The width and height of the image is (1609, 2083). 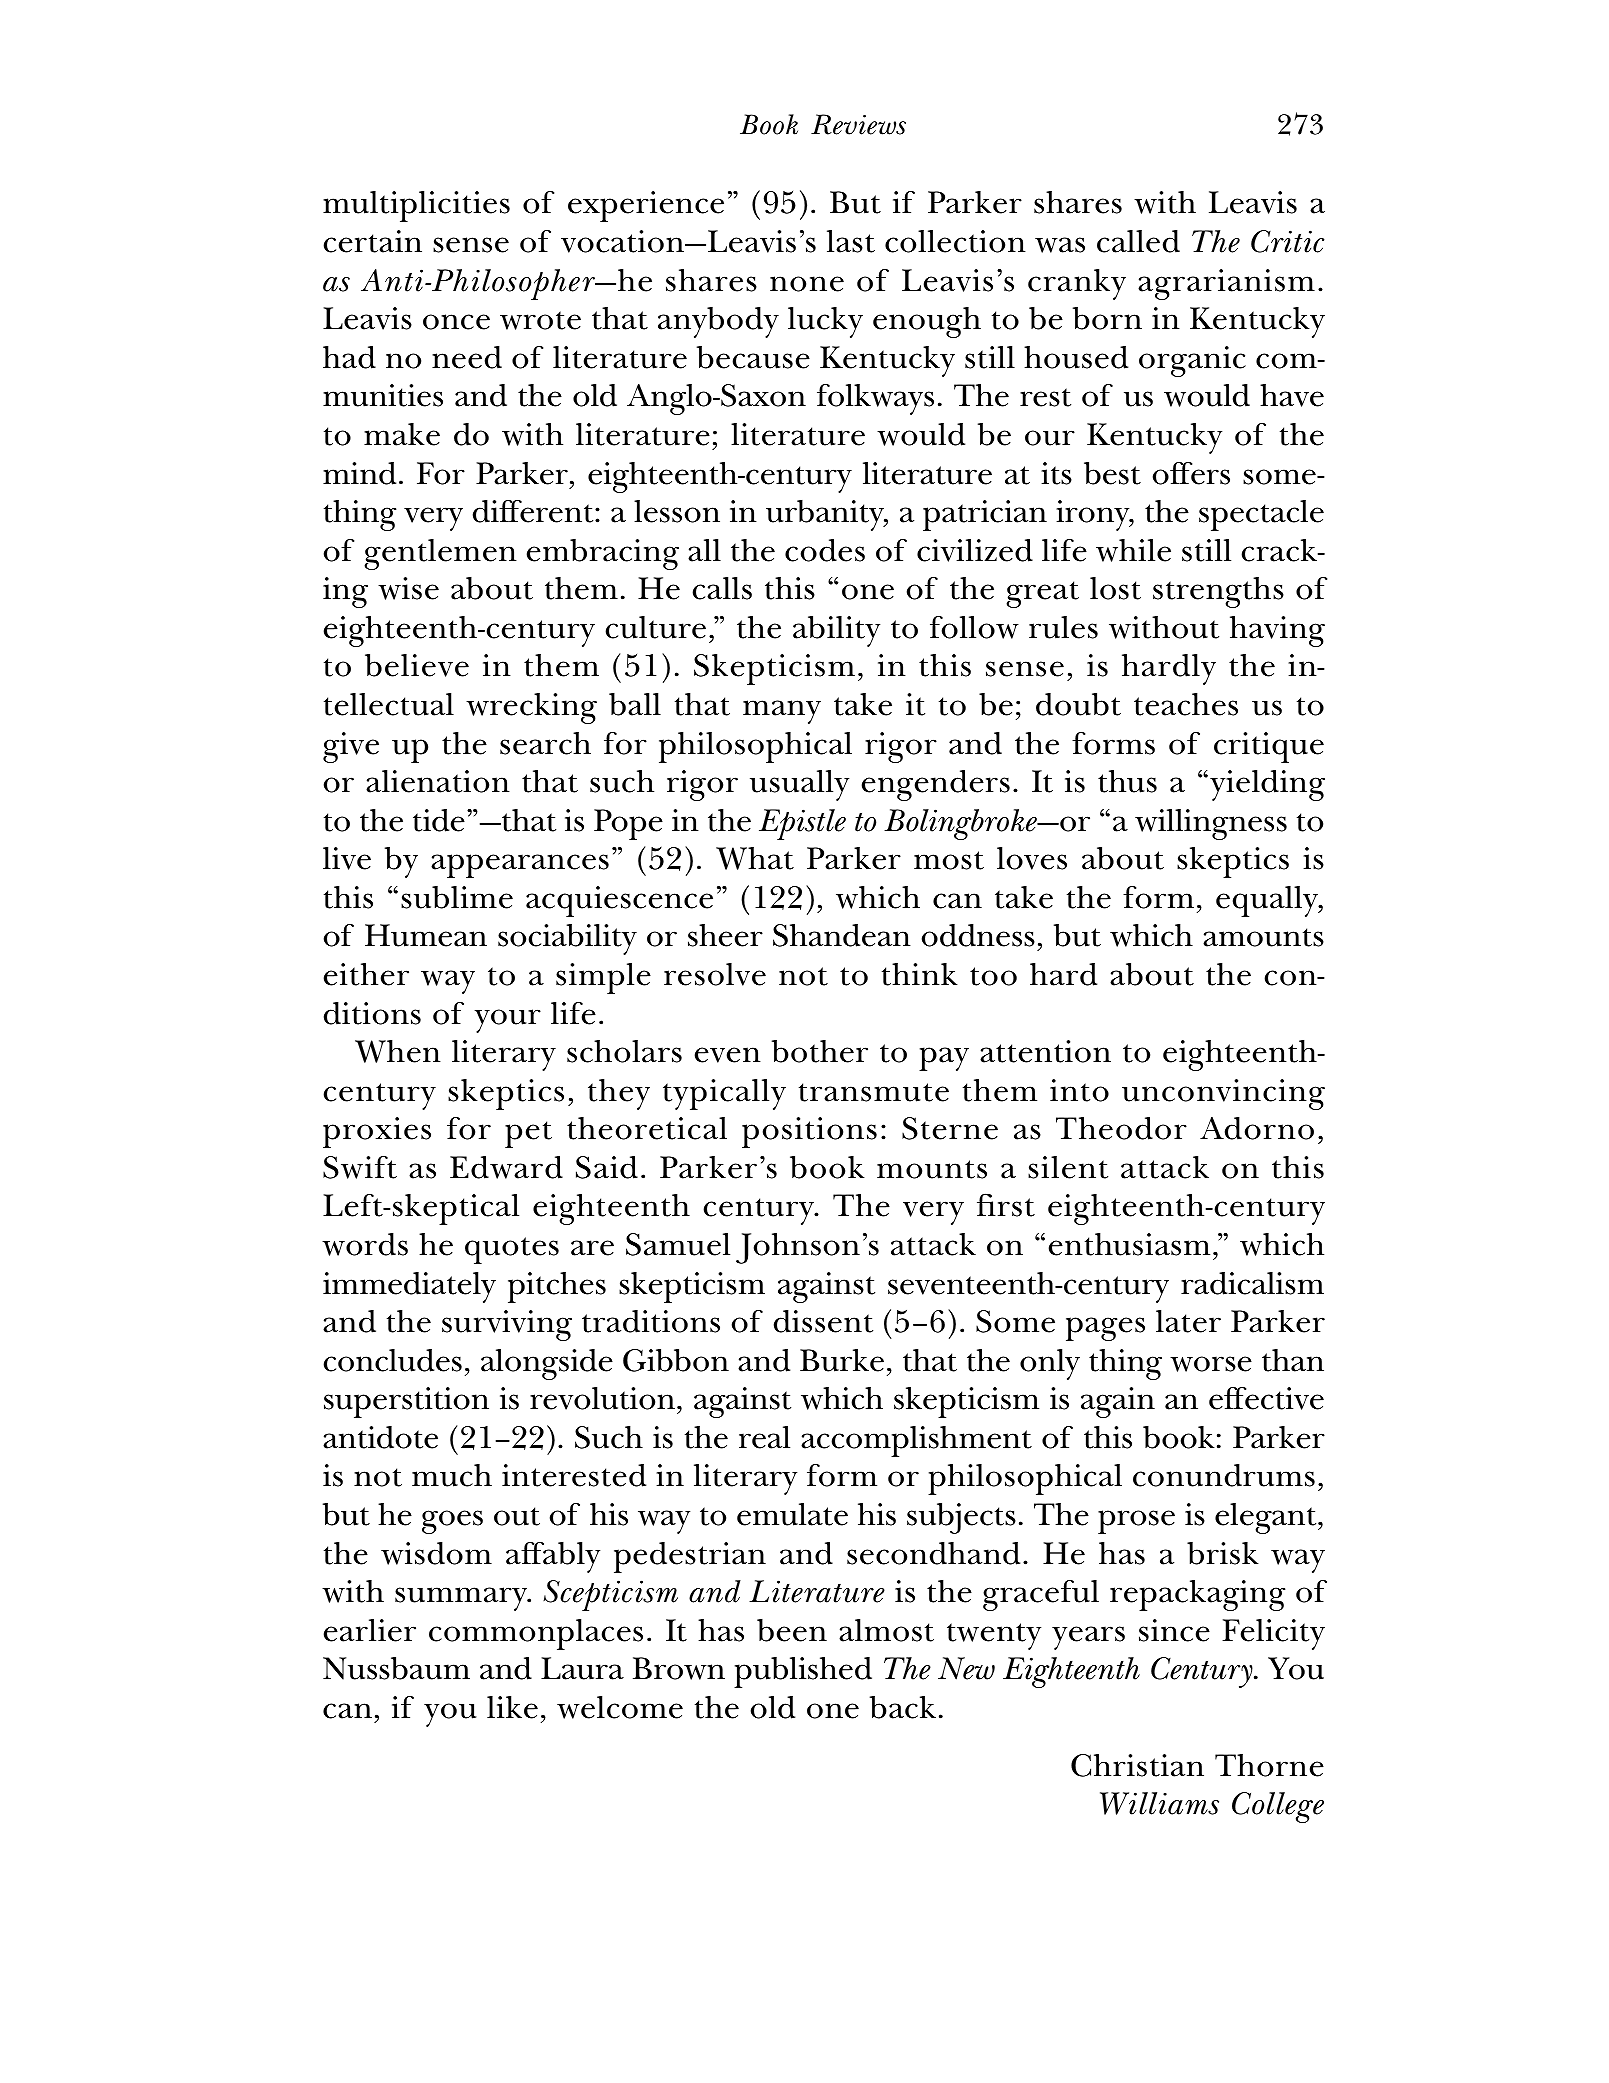 I want to click on called, so click(x=1138, y=241).
